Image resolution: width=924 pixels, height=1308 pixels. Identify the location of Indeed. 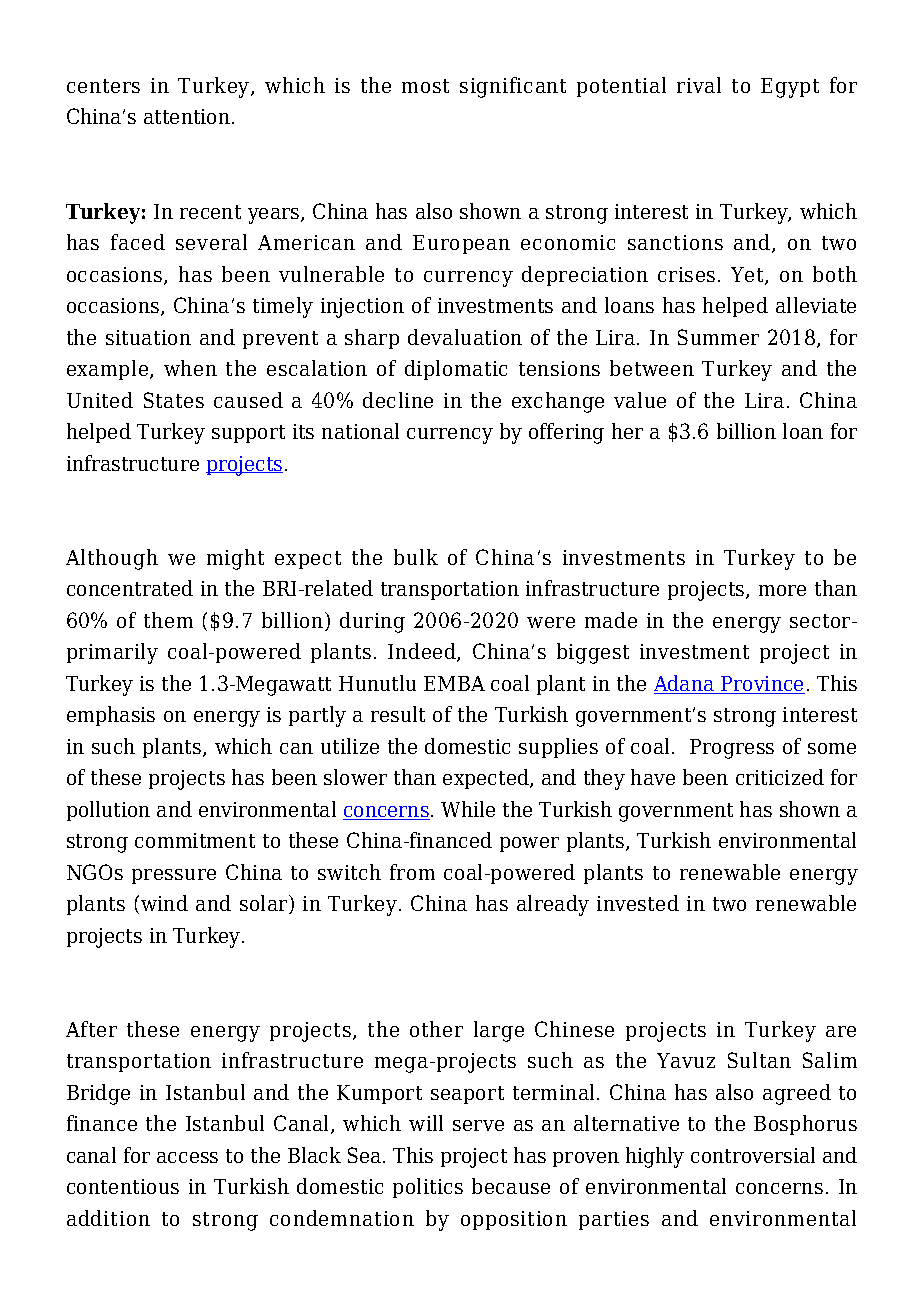
(423, 652).
